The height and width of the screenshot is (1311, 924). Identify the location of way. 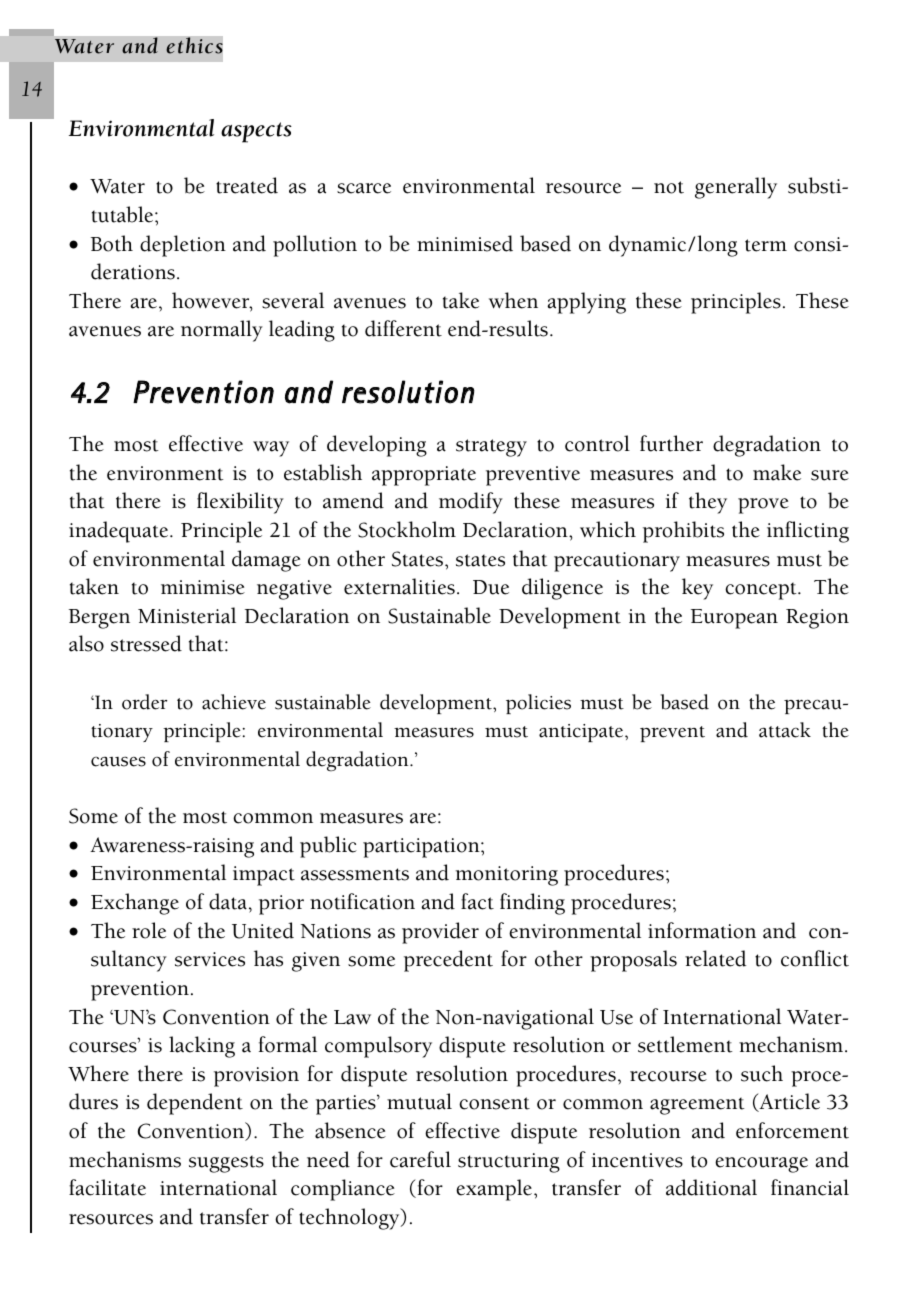
(271, 449).
